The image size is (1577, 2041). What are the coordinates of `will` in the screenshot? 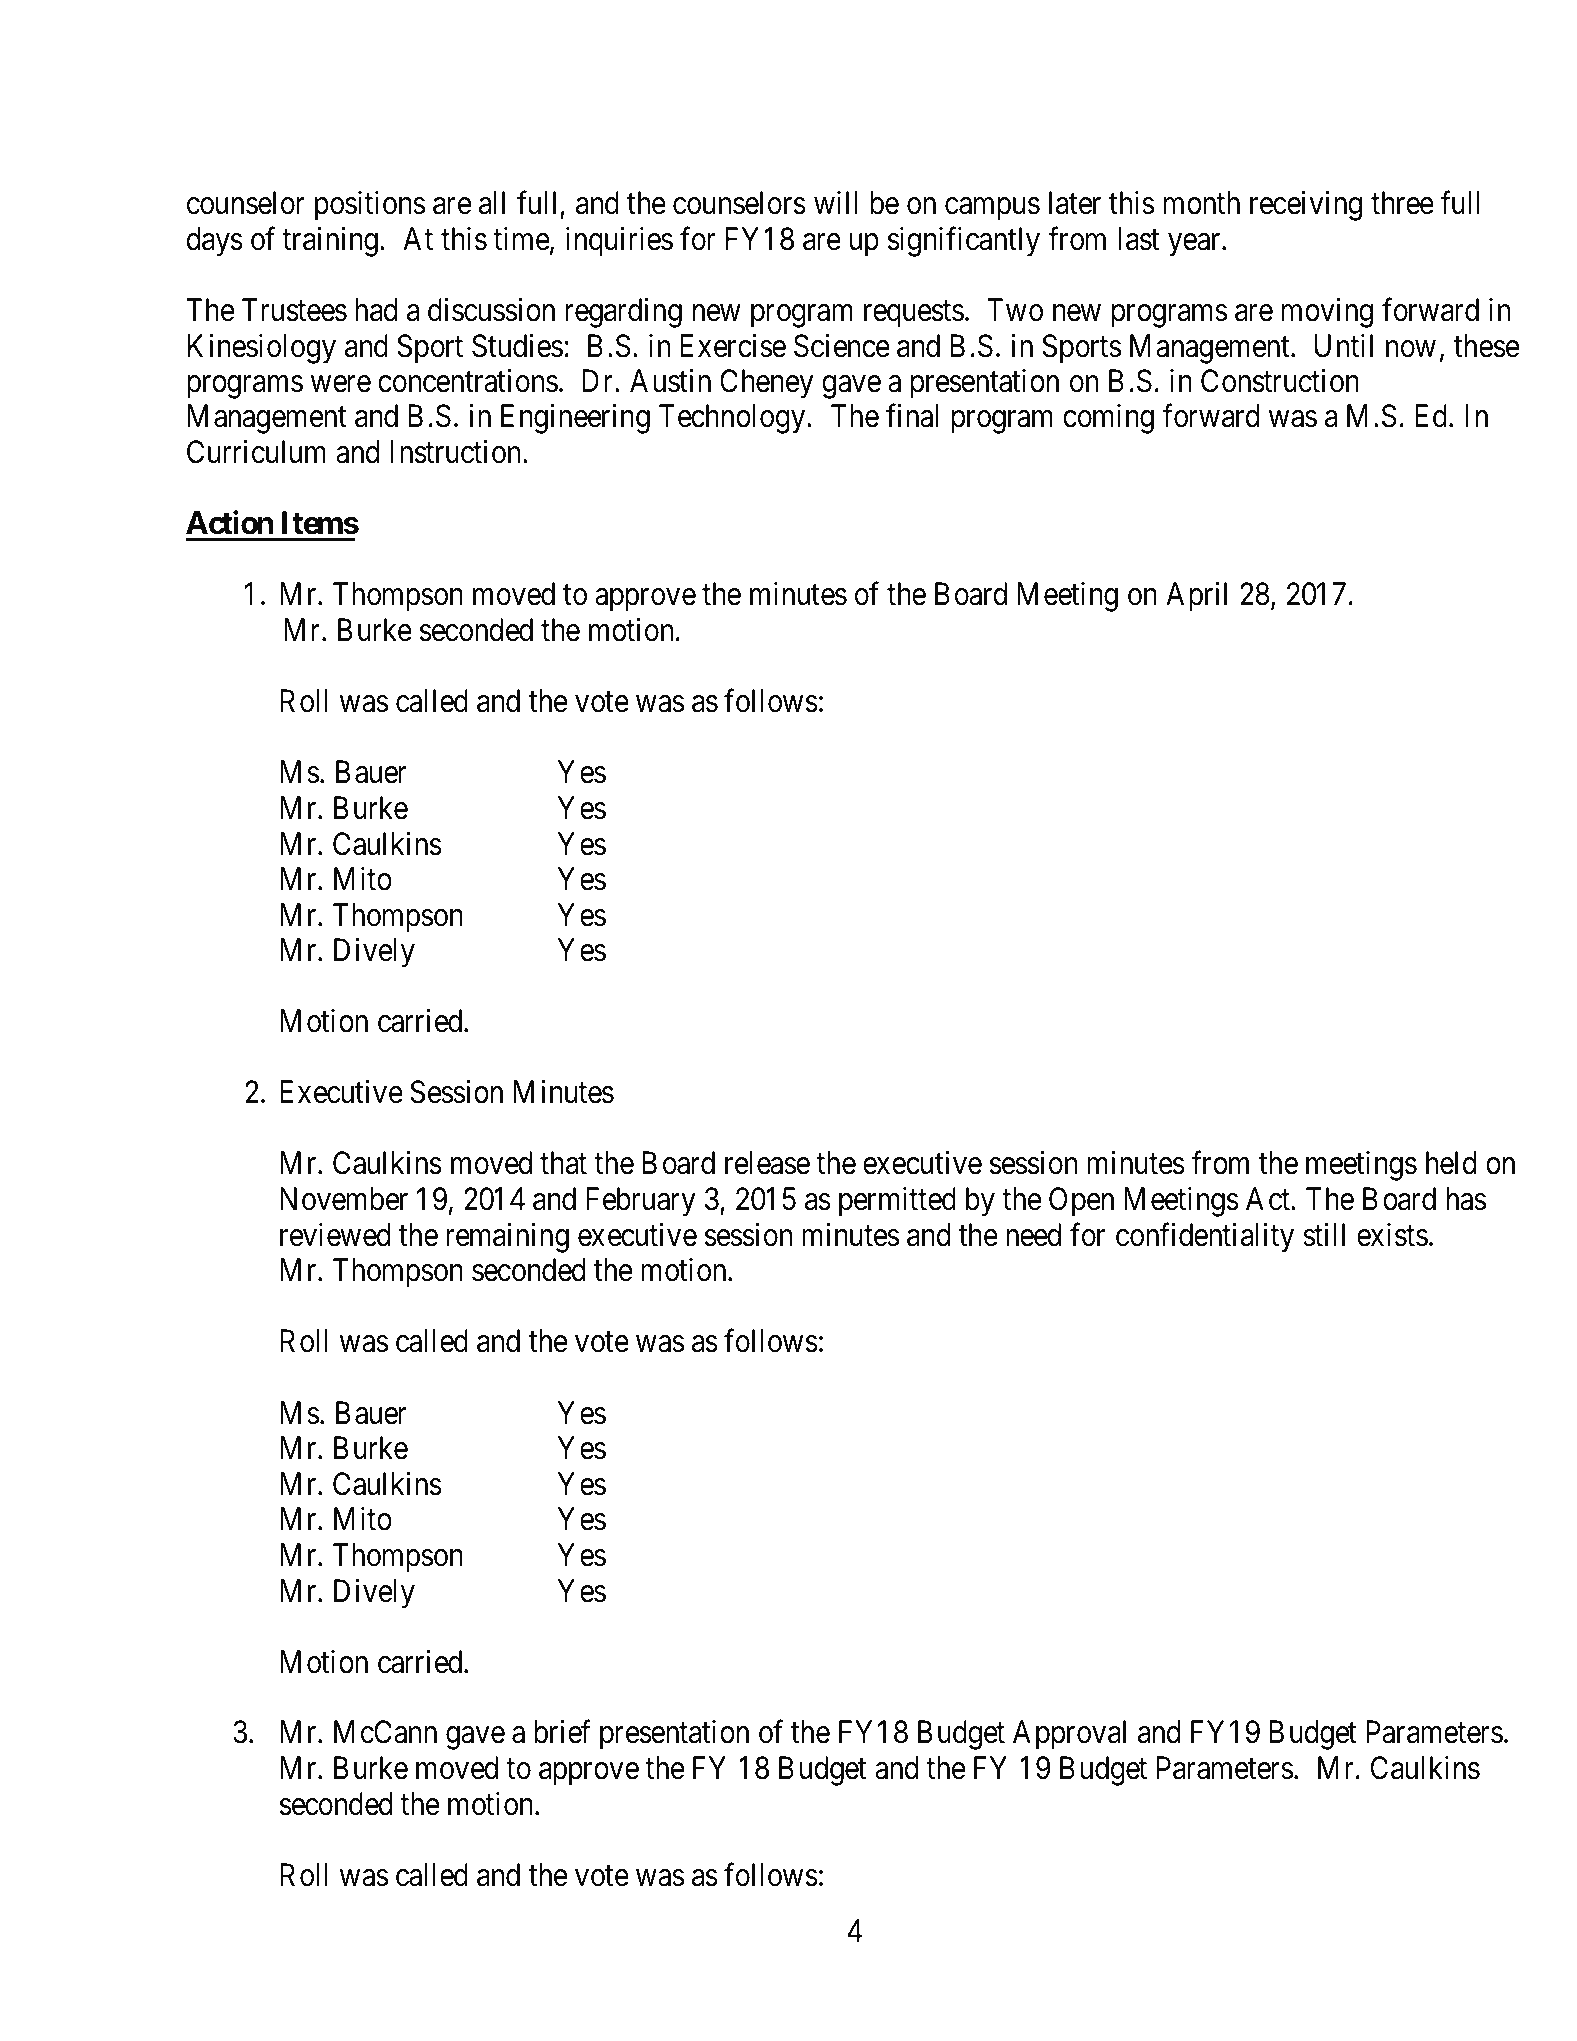 It's located at (835, 202).
